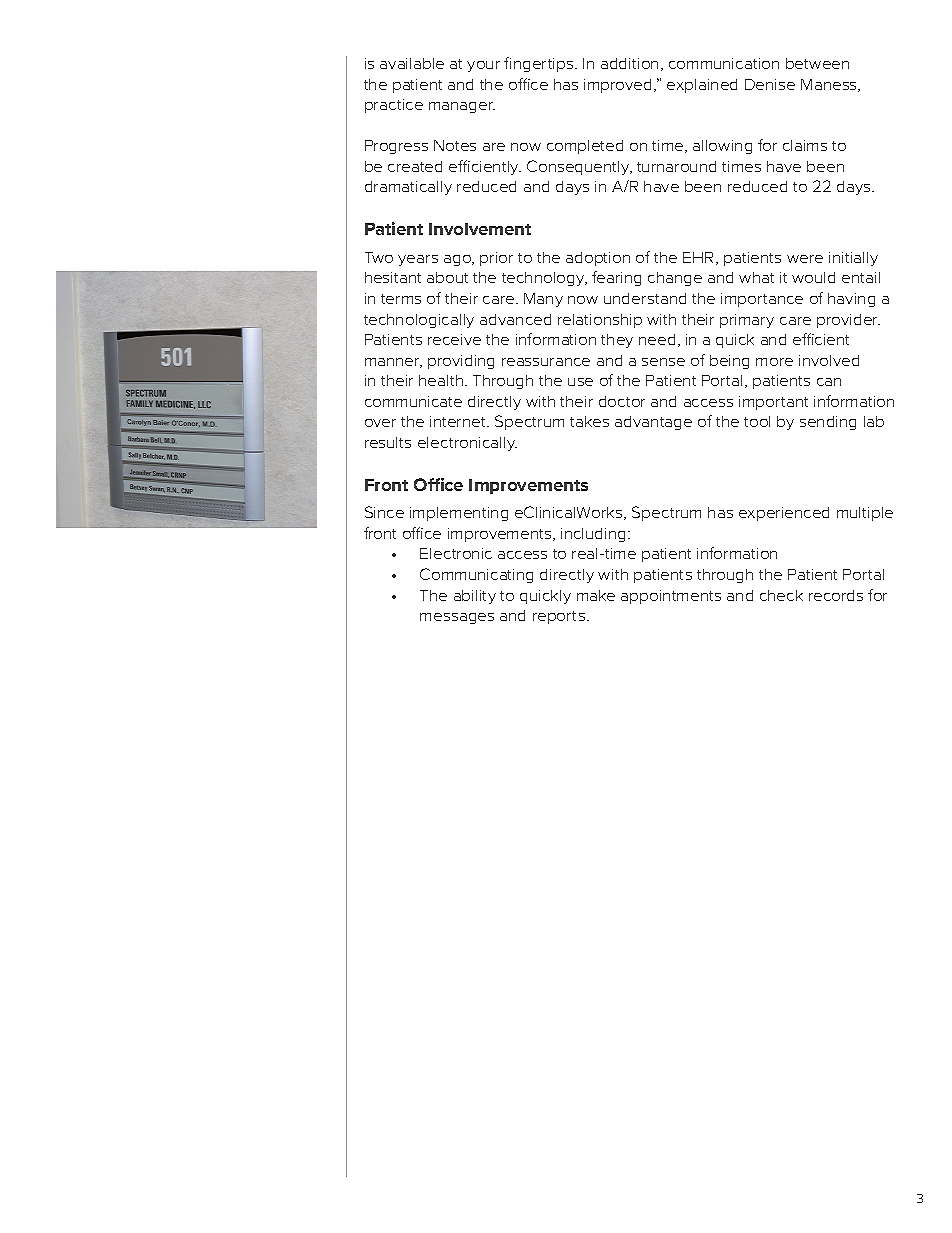 The image size is (952, 1233). Describe the element at coordinates (813, 277) in the screenshot. I see `would` at that location.
